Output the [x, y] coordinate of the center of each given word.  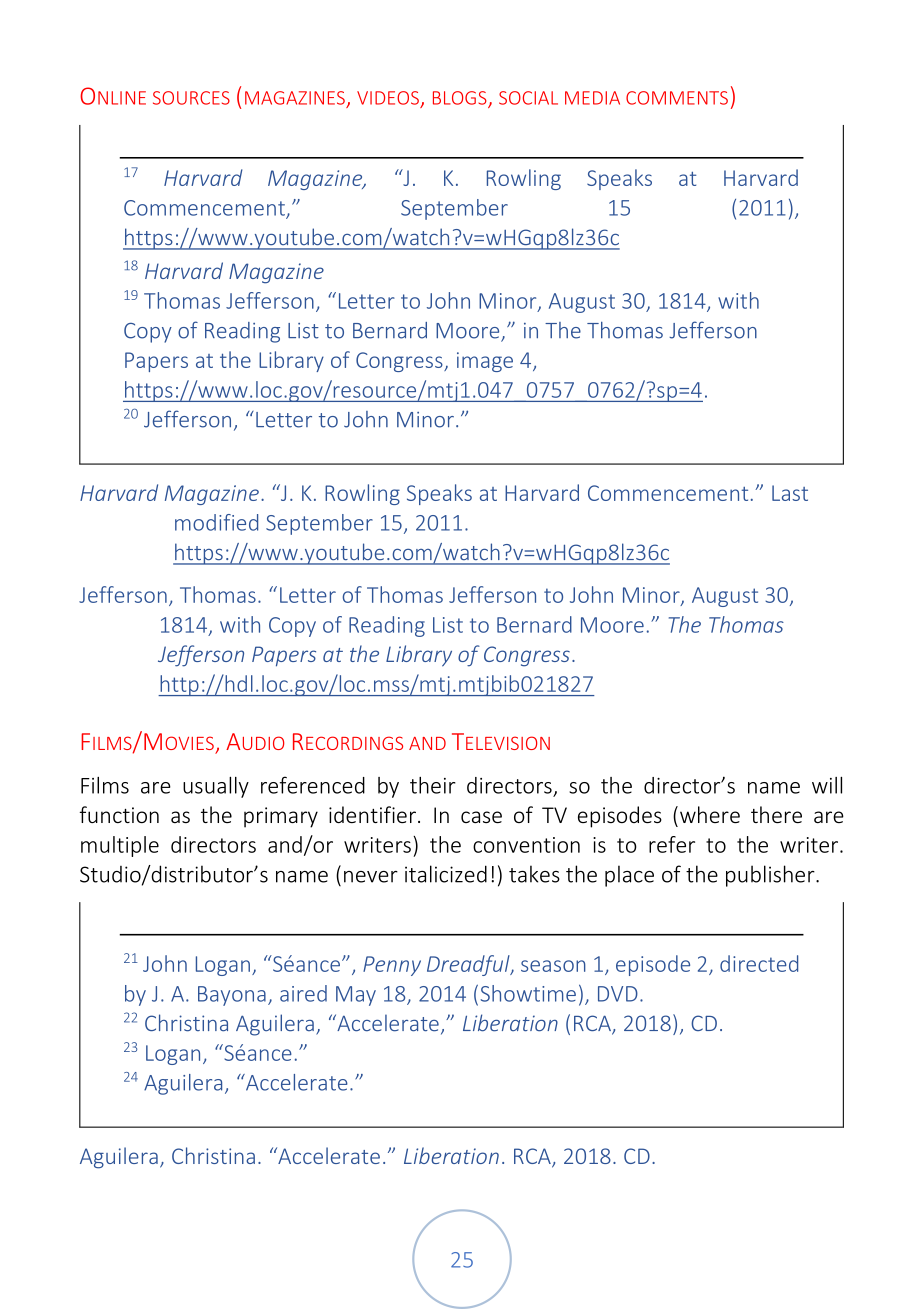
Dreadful [469, 965]
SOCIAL [528, 98]
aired [303, 993]
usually [216, 787]
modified [216, 522]
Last [790, 493]
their [433, 785]
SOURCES [191, 98]
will [827, 785]
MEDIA [592, 98]
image [485, 362]
